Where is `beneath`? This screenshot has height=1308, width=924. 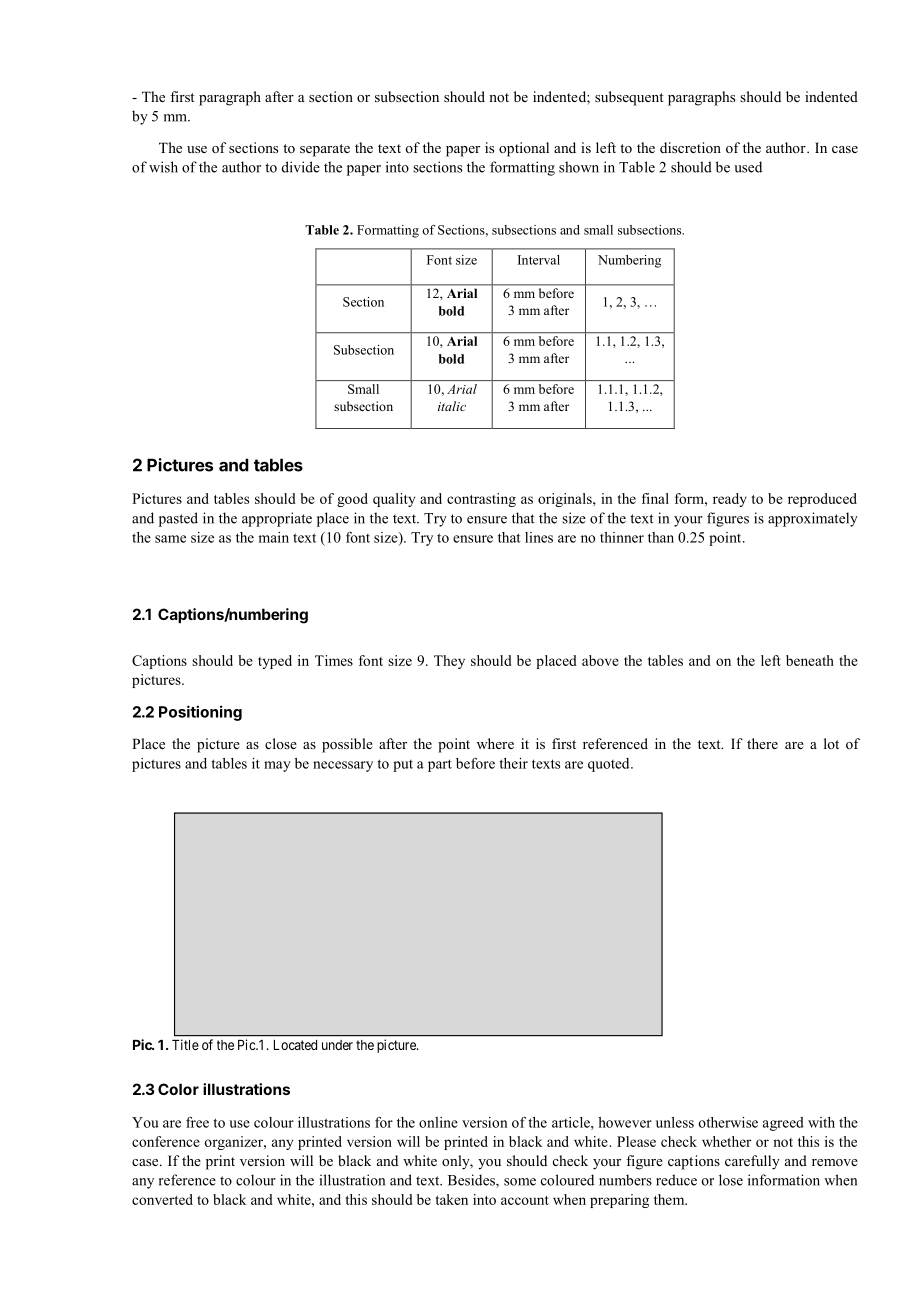 beneath is located at coordinates (810, 660).
